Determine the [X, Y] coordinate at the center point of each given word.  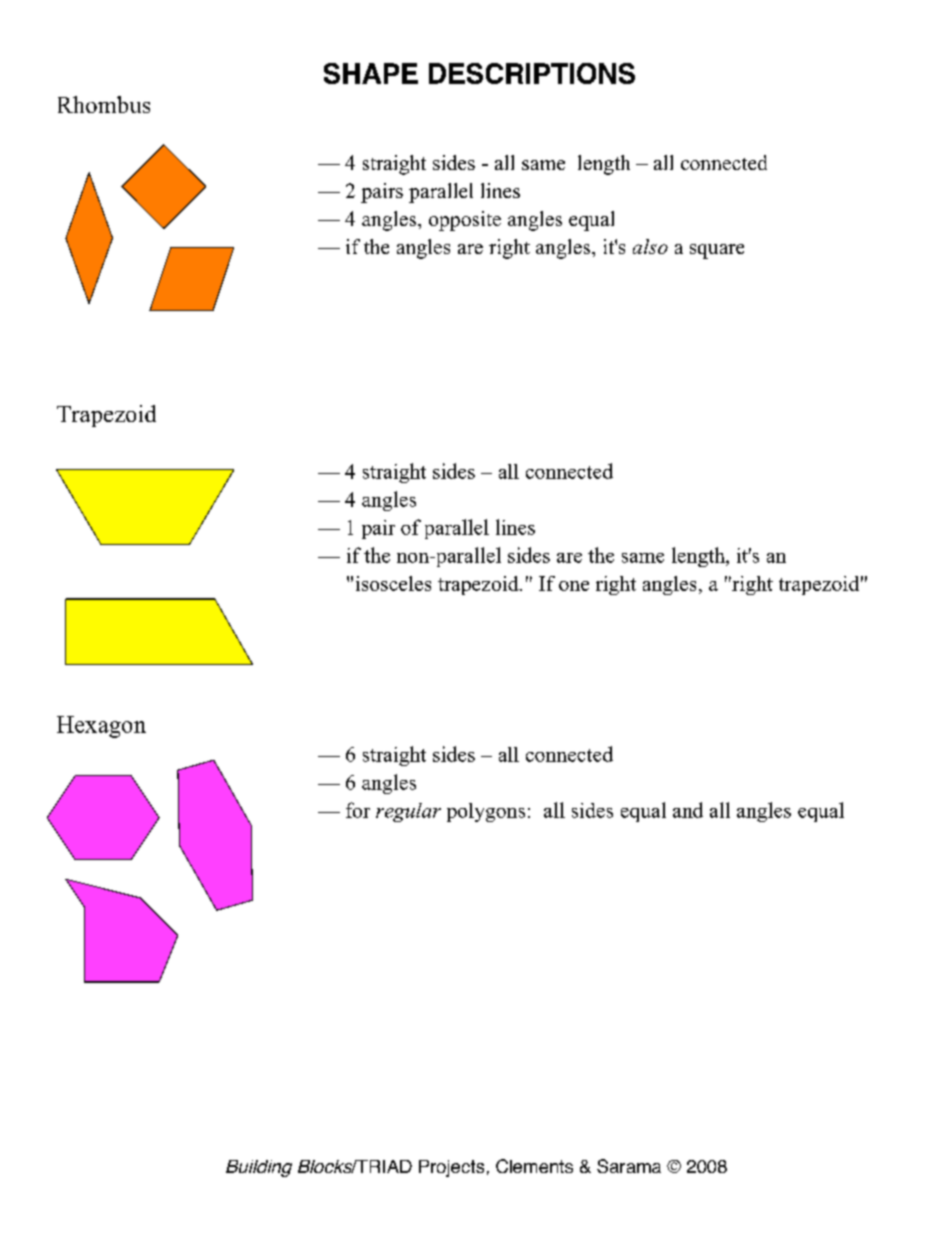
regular [408, 812]
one [574, 586]
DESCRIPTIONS [532, 73]
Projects [451, 1168]
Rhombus [104, 104]
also [650, 246]
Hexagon [101, 727]
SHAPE [371, 73]
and [688, 810]
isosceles [393, 583]
